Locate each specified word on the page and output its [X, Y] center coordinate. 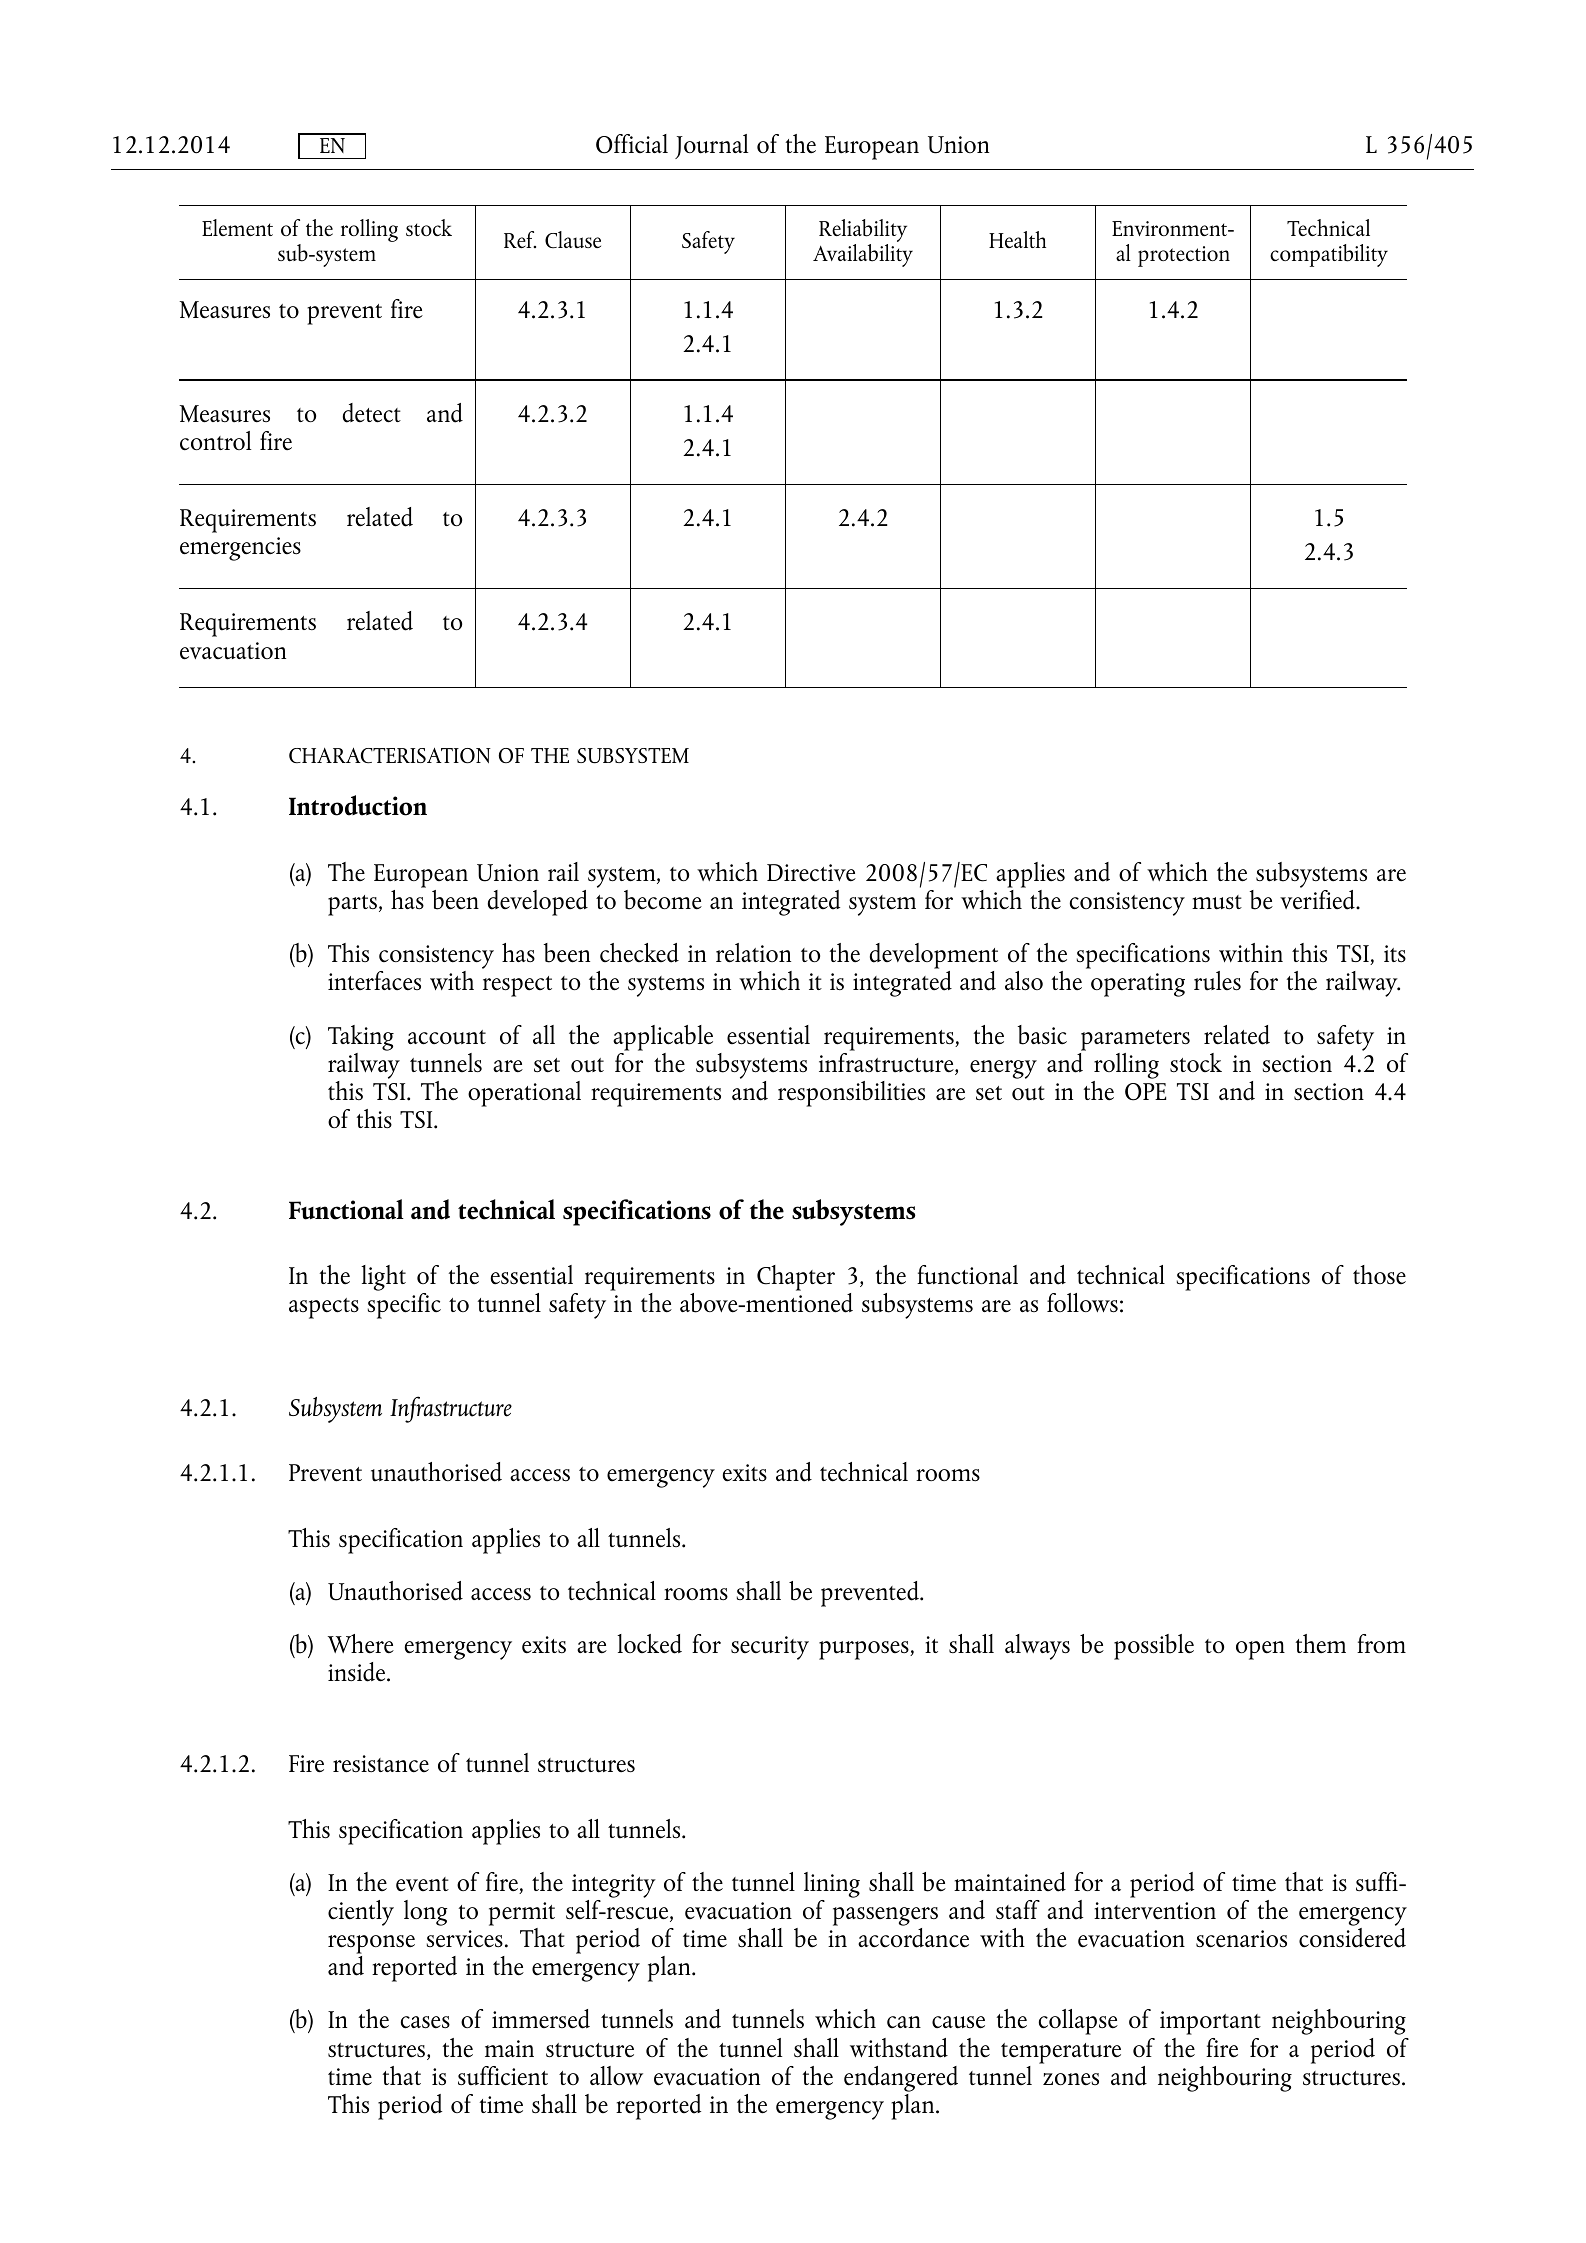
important [1210, 2023]
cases [425, 2022]
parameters [1135, 1040]
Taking [361, 1038]
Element [237, 227]
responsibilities [851, 1094]
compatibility [1329, 255]
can [904, 2022]
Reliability [863, 230]
